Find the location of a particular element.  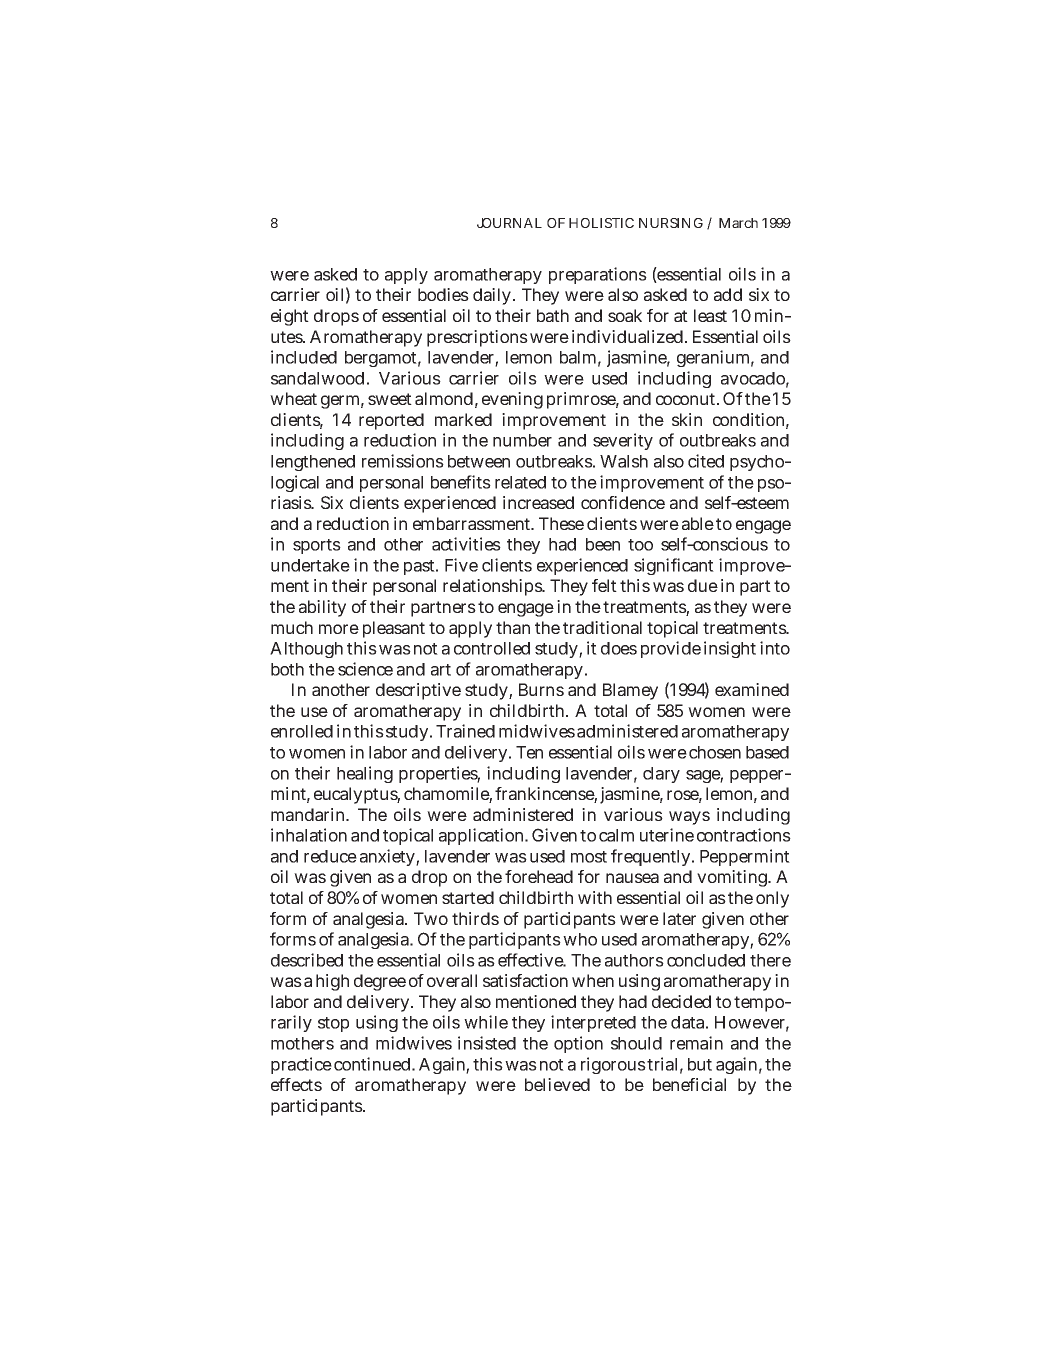

vomiting is located at coordinates (733, 878).
